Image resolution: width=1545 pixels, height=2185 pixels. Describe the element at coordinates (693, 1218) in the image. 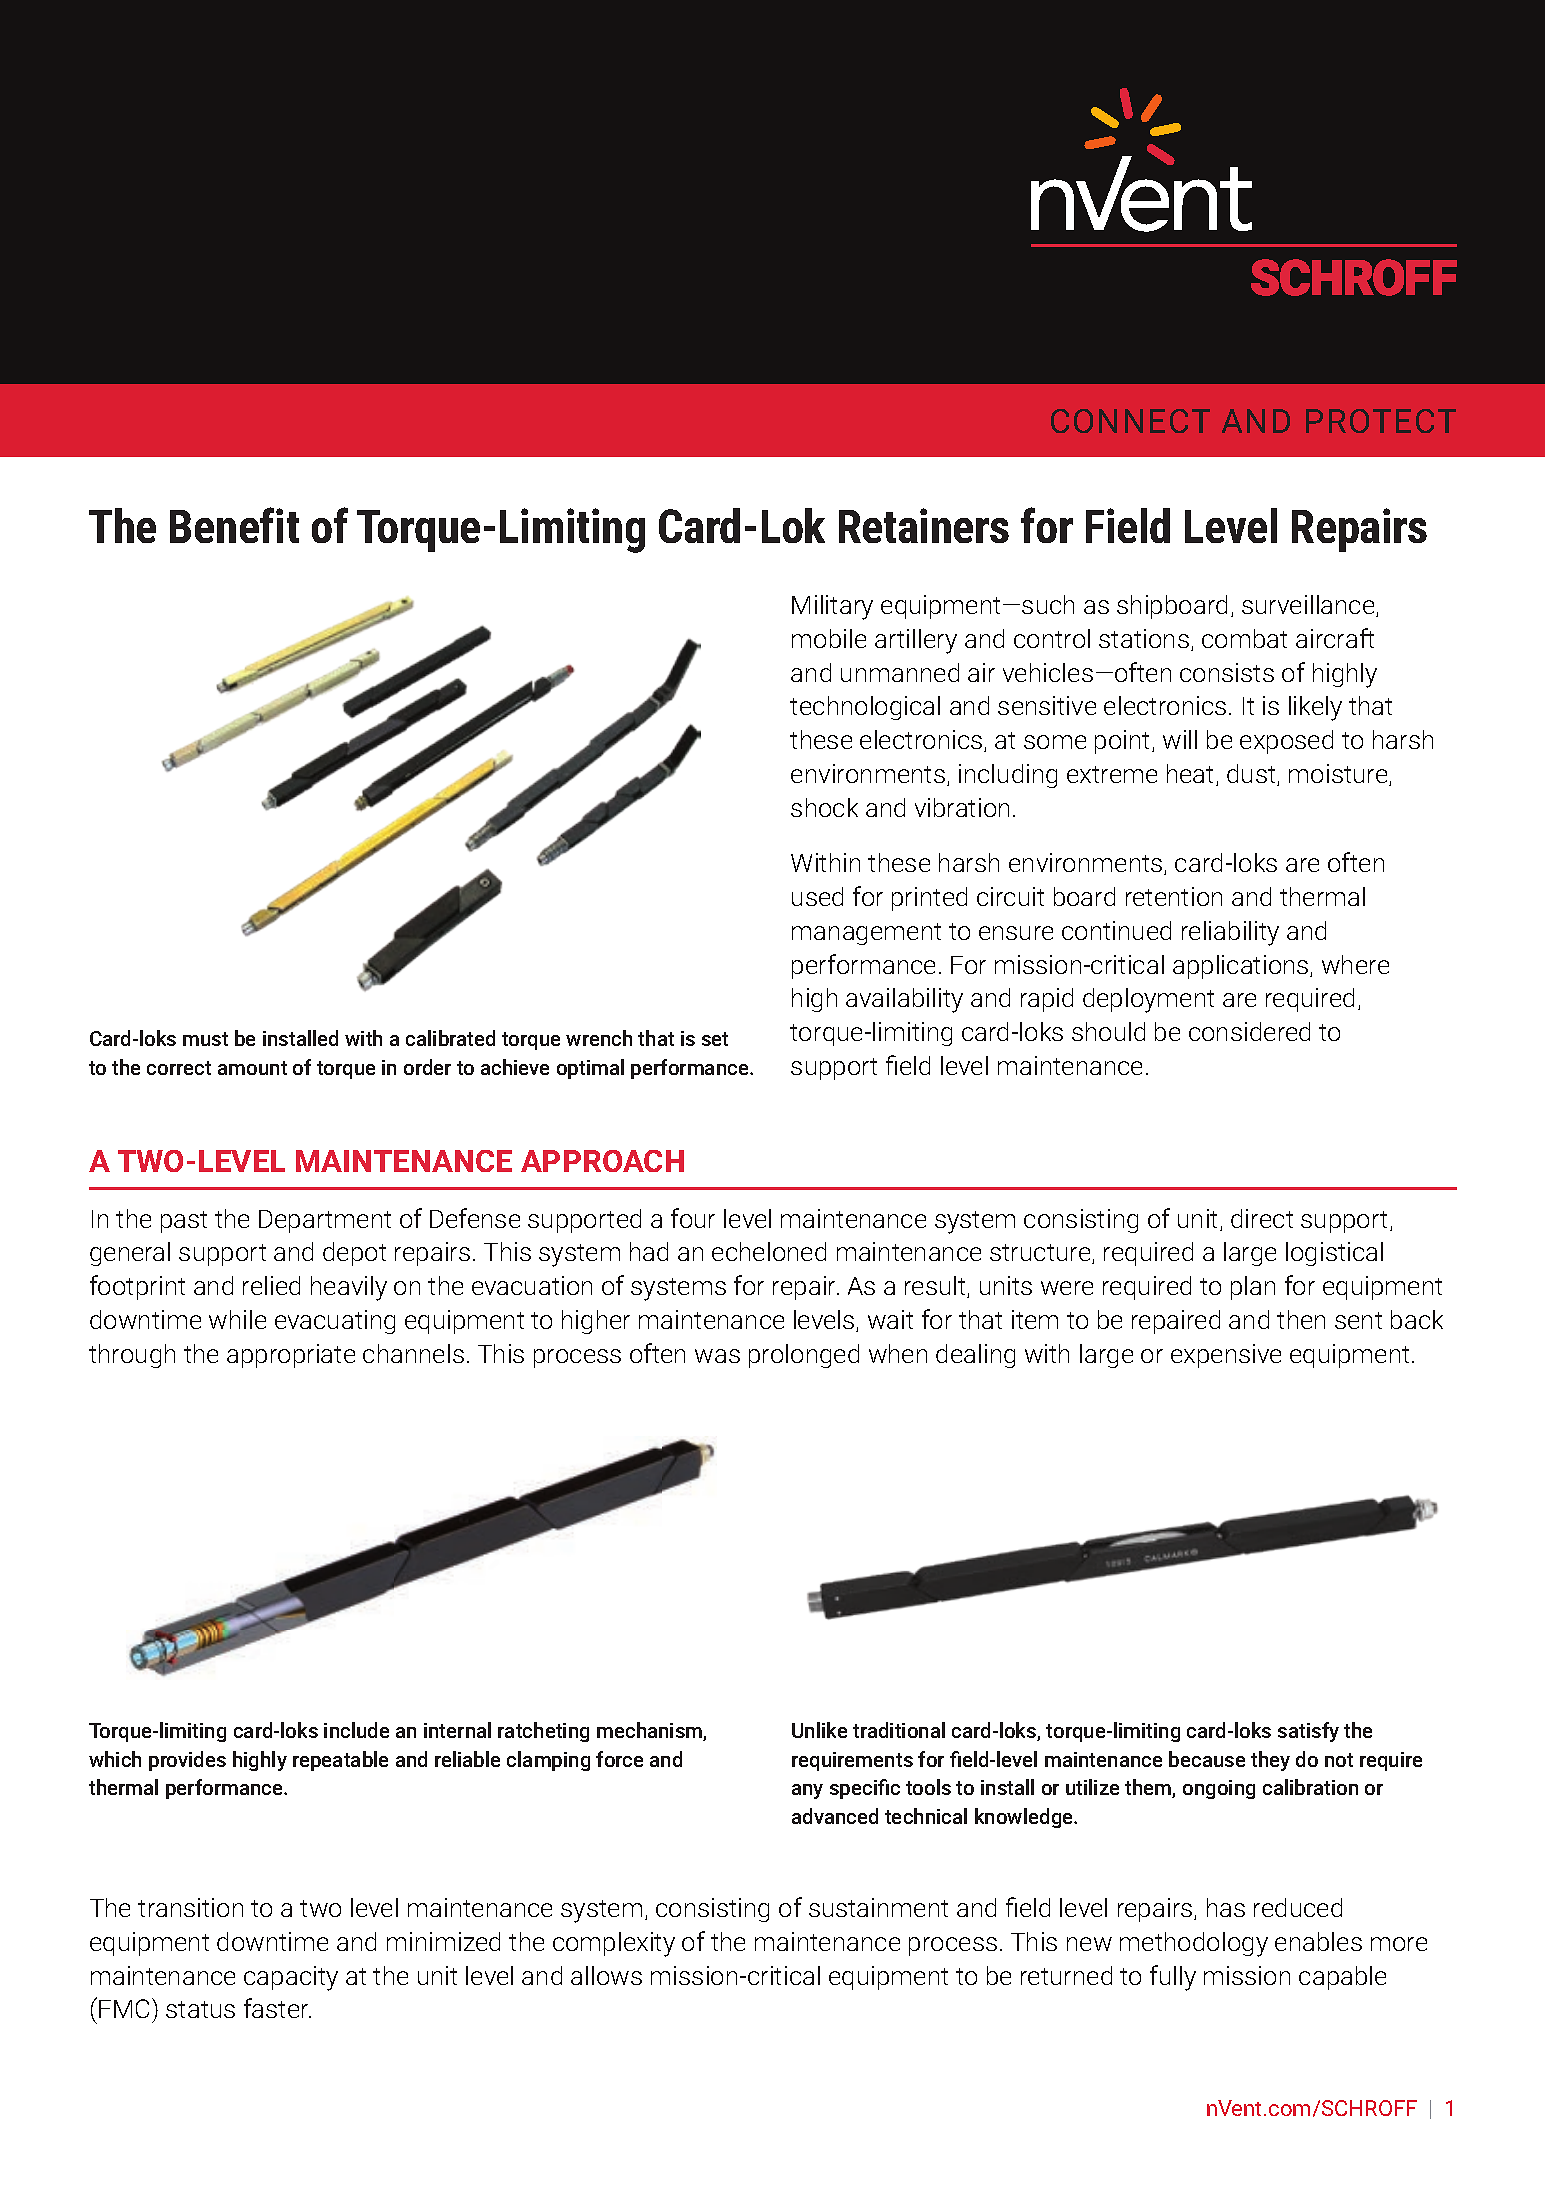

I see `four` at that location.
